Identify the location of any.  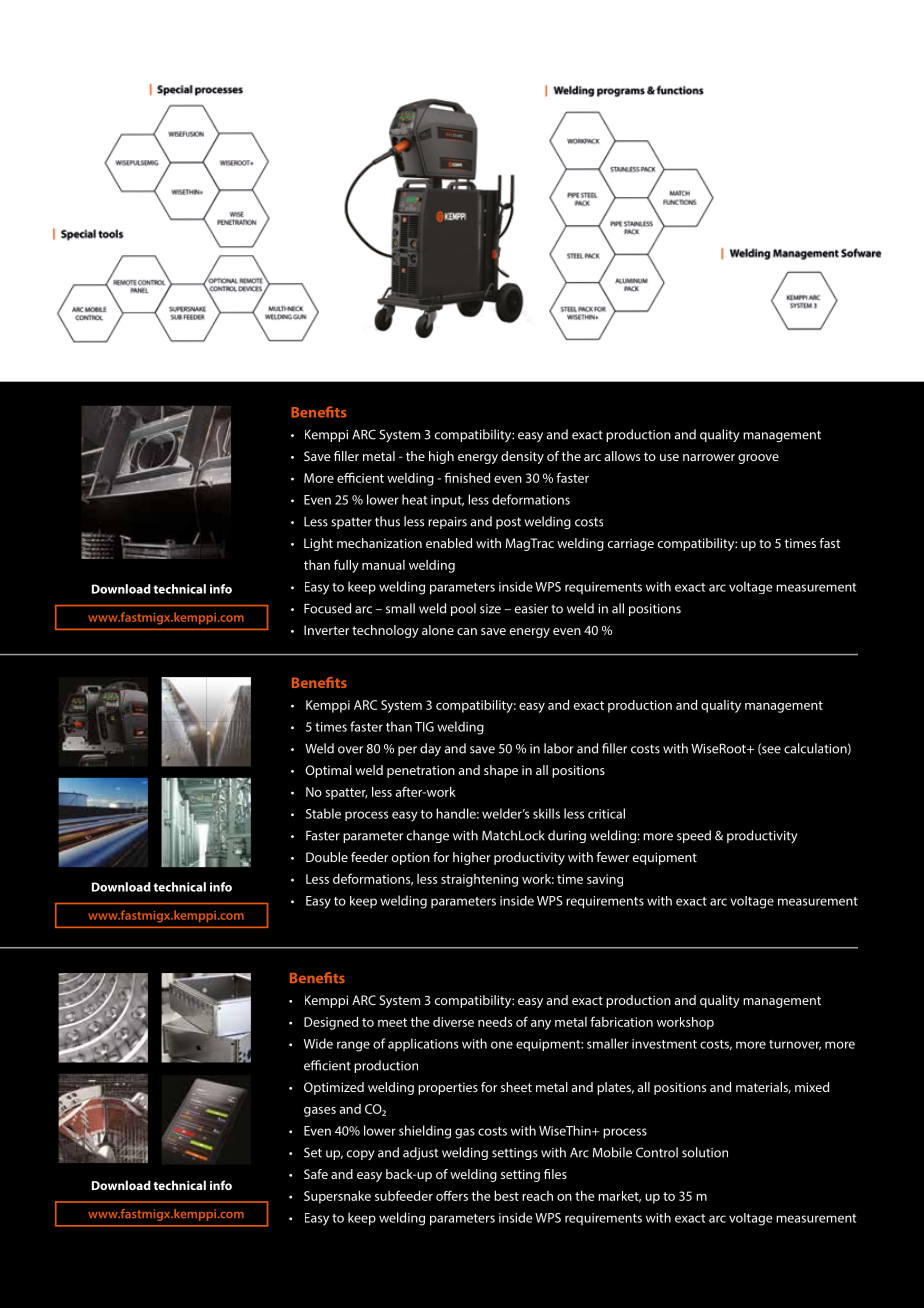
(541, 1025).
